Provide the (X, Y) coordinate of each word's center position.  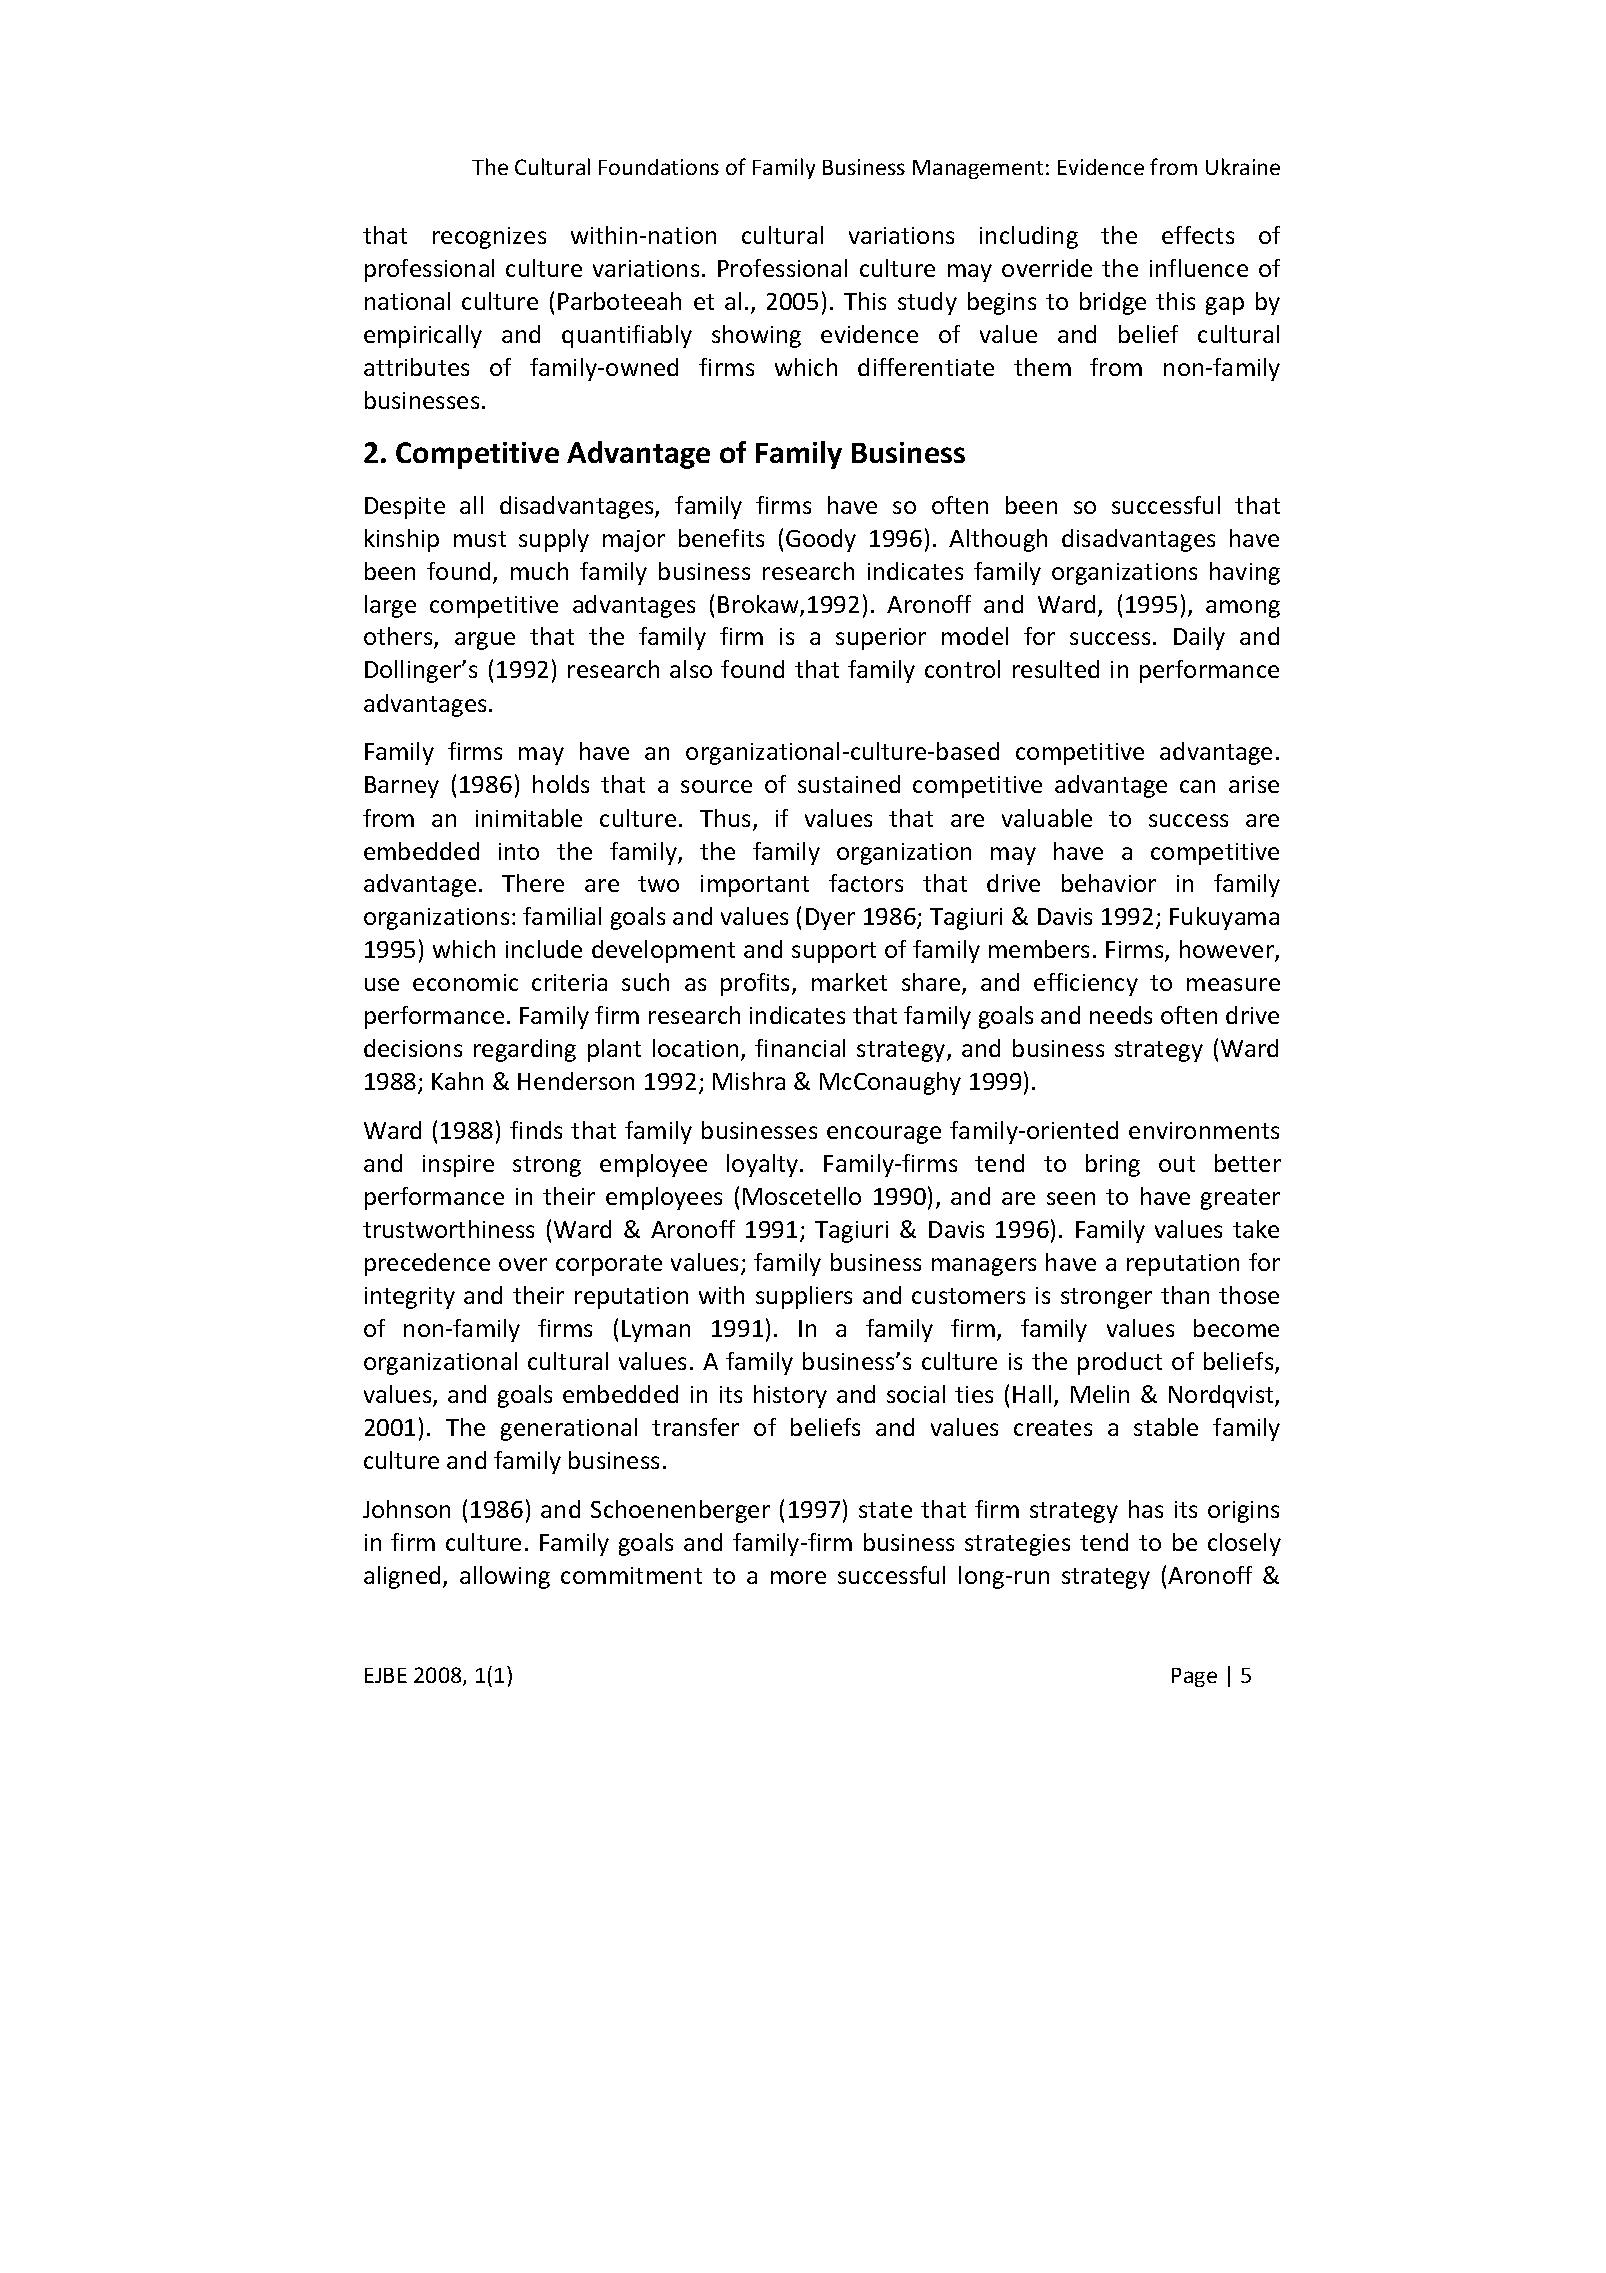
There (533, 883)
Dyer (830, 919)
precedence (427, 1264)
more (798, 1577)
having (1245, 573)
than (1185, 1295)
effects (1198, 235)
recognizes (489, 238)
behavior (1109, 883)
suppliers (804, 1297)
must (480, 539)
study (927, 303)
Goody (821, 540)
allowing (505, 1577)
